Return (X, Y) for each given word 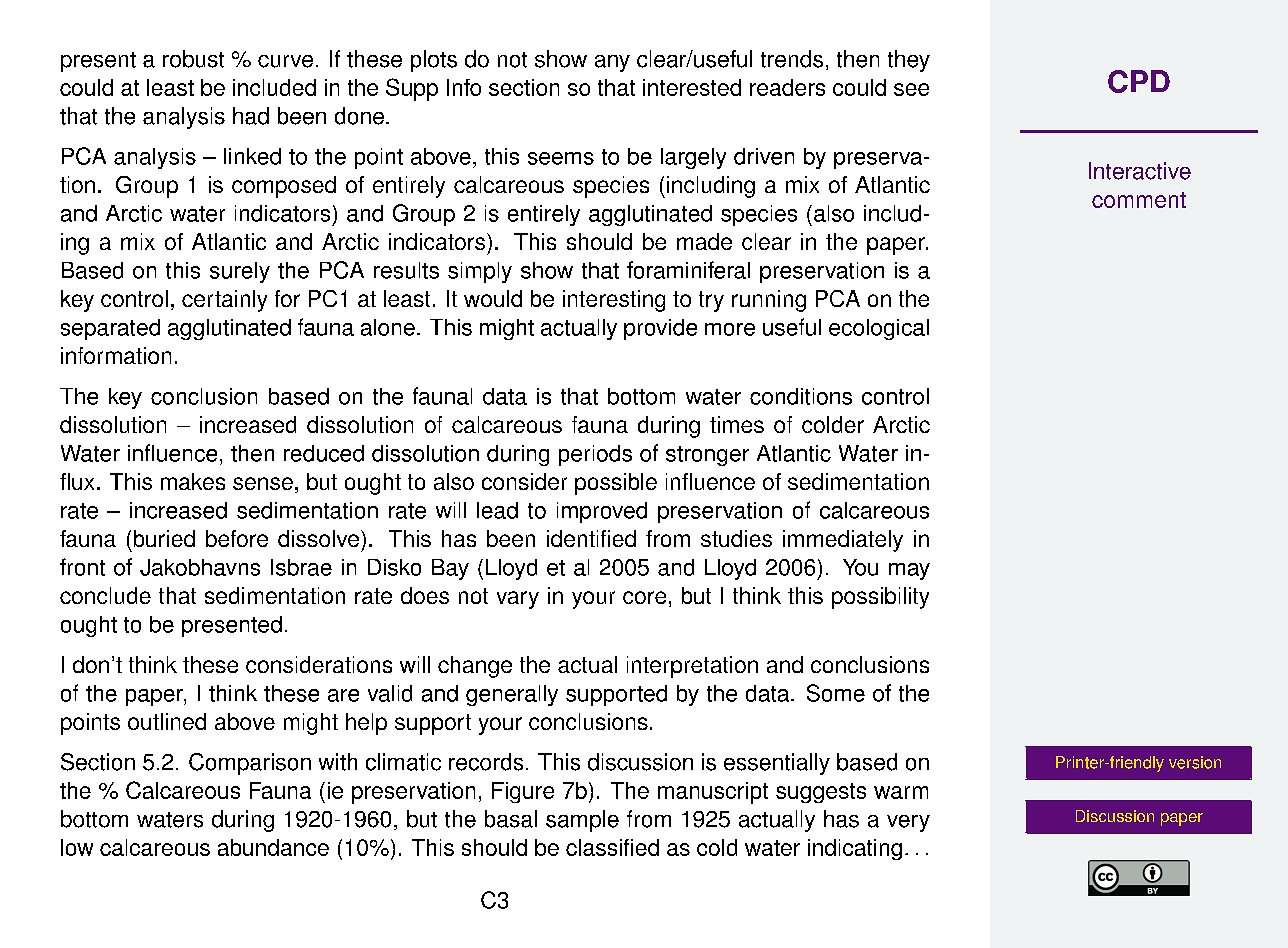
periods (595, 455)
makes (193, 481)
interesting (614, 301)
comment (1139, 200)
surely (240, 272)
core (644, 597)
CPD (1139, 81)
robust (193, 59)
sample (582, 821)
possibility (880, 598)
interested (692, 87)
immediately (843, 541)
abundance (273, 847)
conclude (105, 595)
